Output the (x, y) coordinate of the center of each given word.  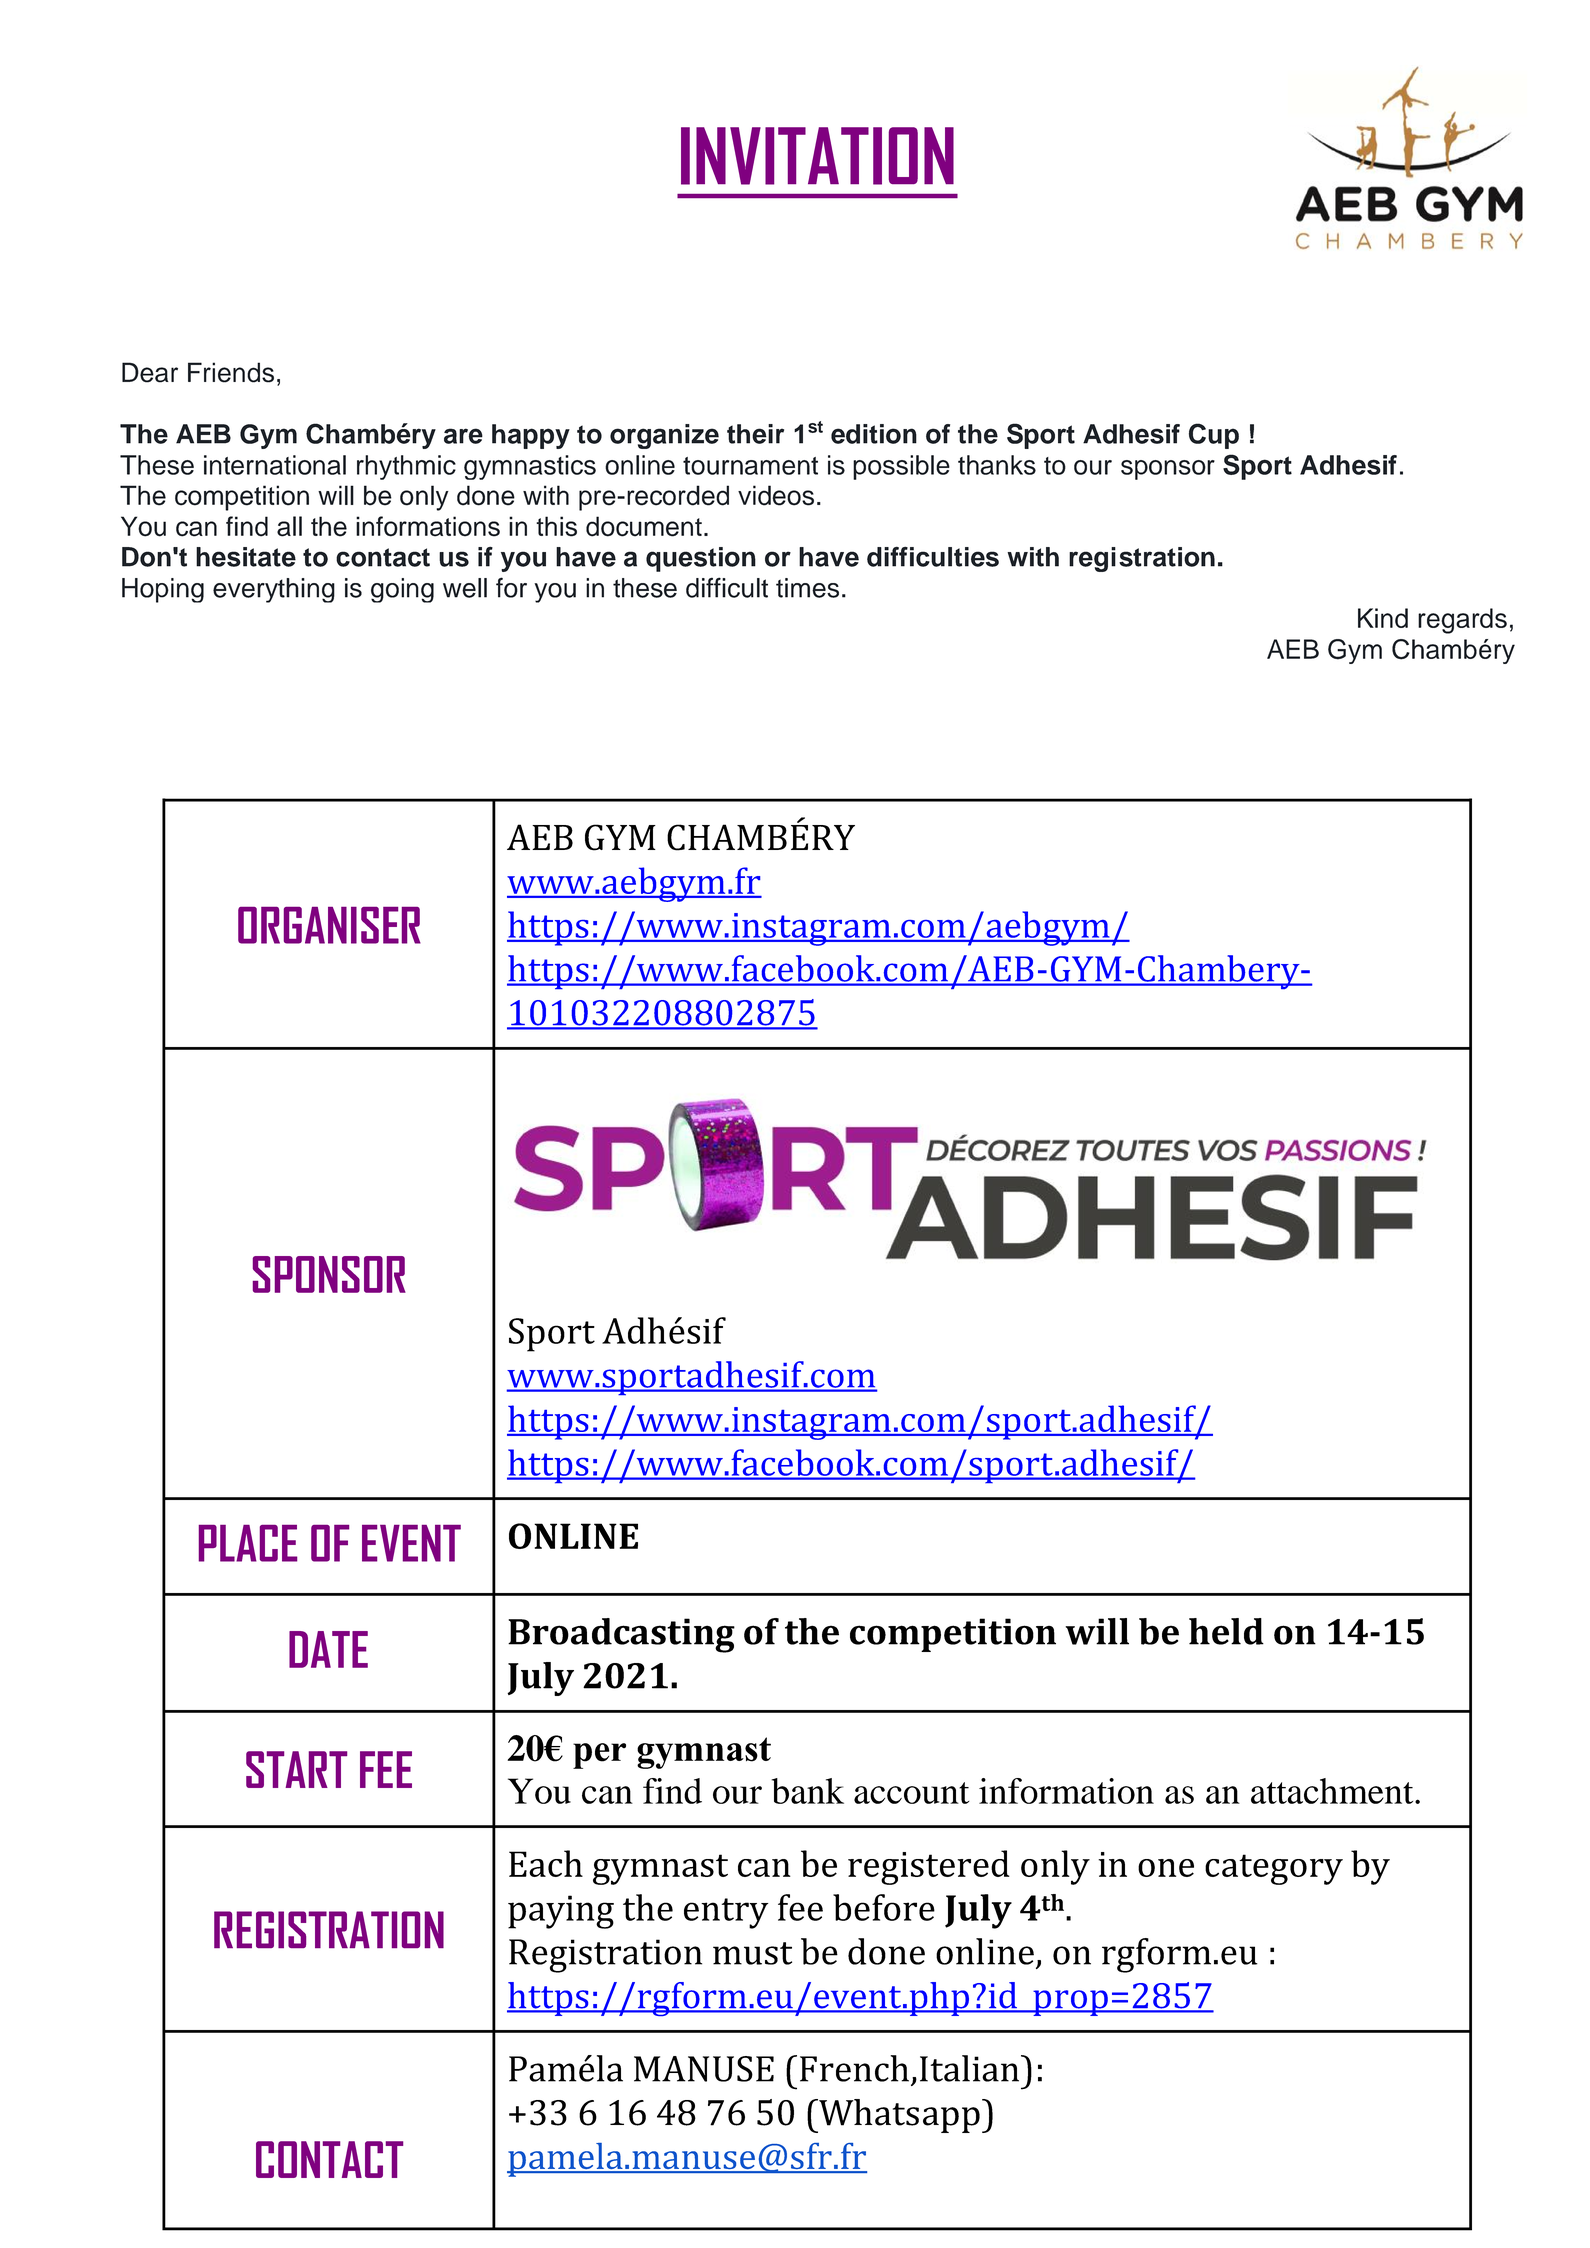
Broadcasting (621, 1635)
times (807, 588)
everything (274, 590)
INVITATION (817, 156)
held (1226, 1631)
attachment (1333, 1791)
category (1274, 1869)
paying (561, 1912)
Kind (1383, 618)
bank (808, 1791)
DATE (328, 1649)
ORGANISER (329, 925)
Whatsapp (898, 2116)
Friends (231, 372)
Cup (1214, 436)
